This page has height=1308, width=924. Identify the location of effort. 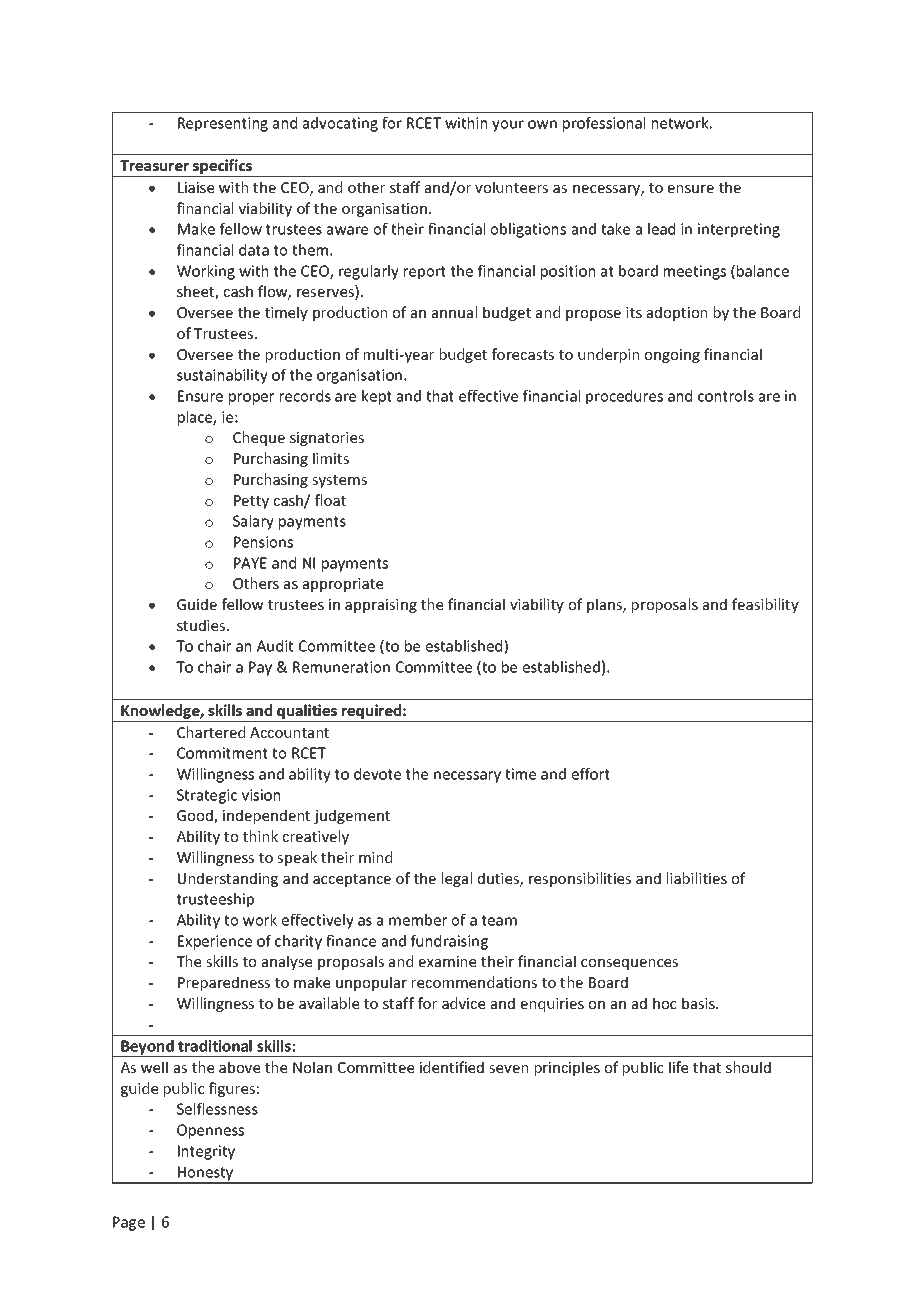
(591, 774).
